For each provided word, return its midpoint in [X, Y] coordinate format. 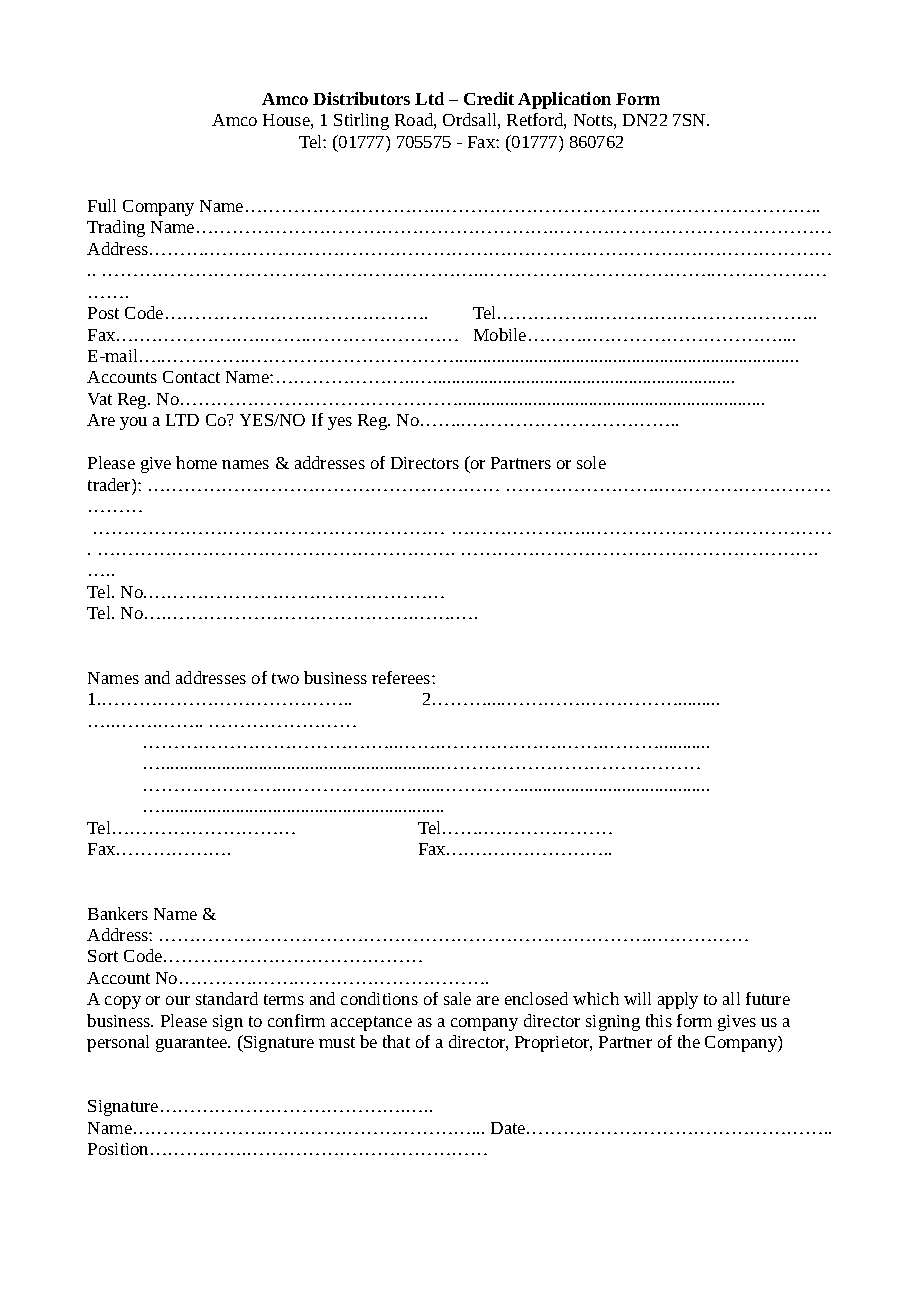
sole [591, 462]
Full [102, 205]
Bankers [118, 913]
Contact [191, 377]
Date [509, 1128]
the [689, 1041]
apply [678, 1000]
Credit [489, 98]
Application [564, 100]
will [637, 998]
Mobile [500, 334]
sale [457, 998]
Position [118, 1149]
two [285, 678]
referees [402, 677]
